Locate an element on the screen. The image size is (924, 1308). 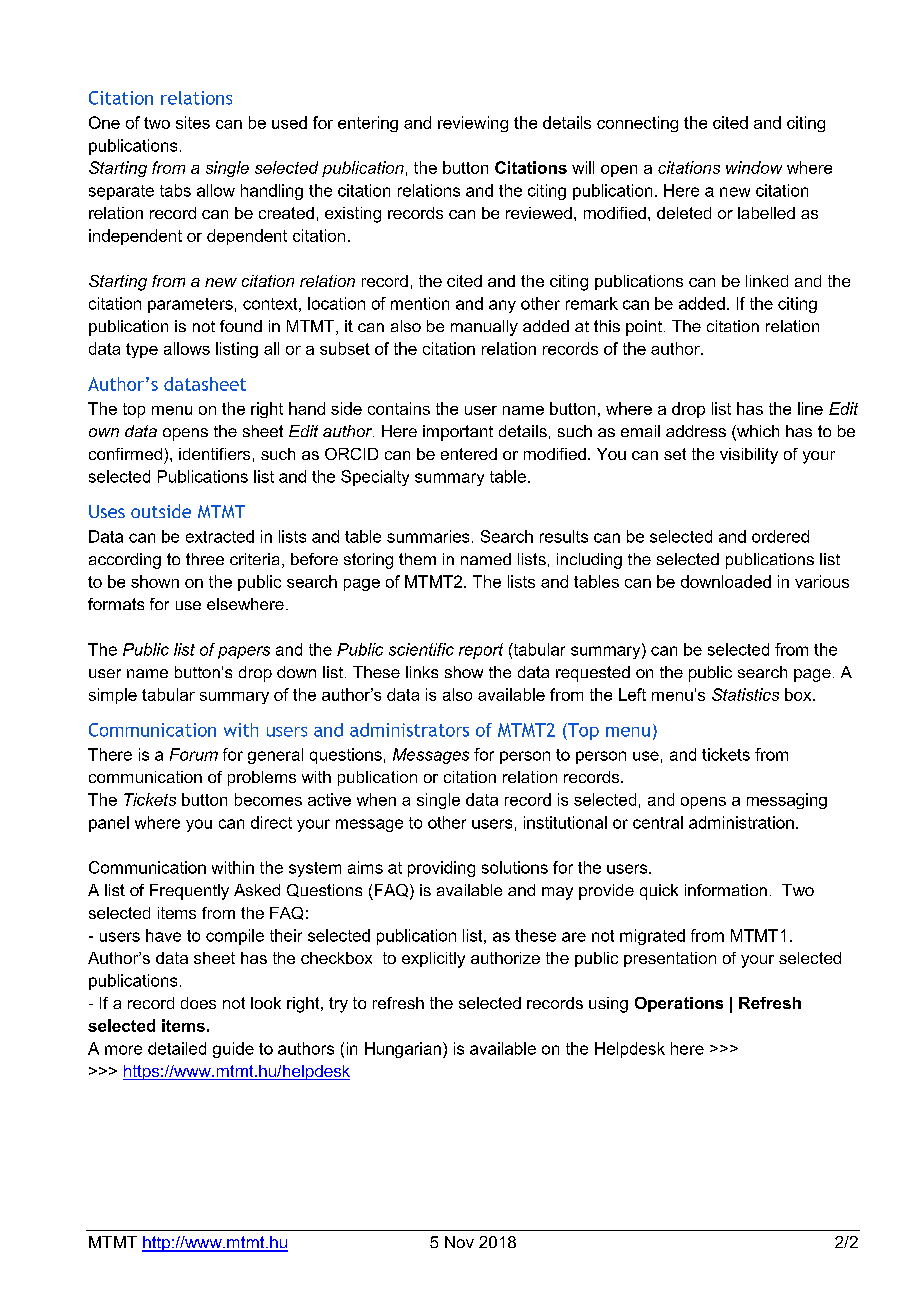
Statistics is located at coordinates (745, 694).
